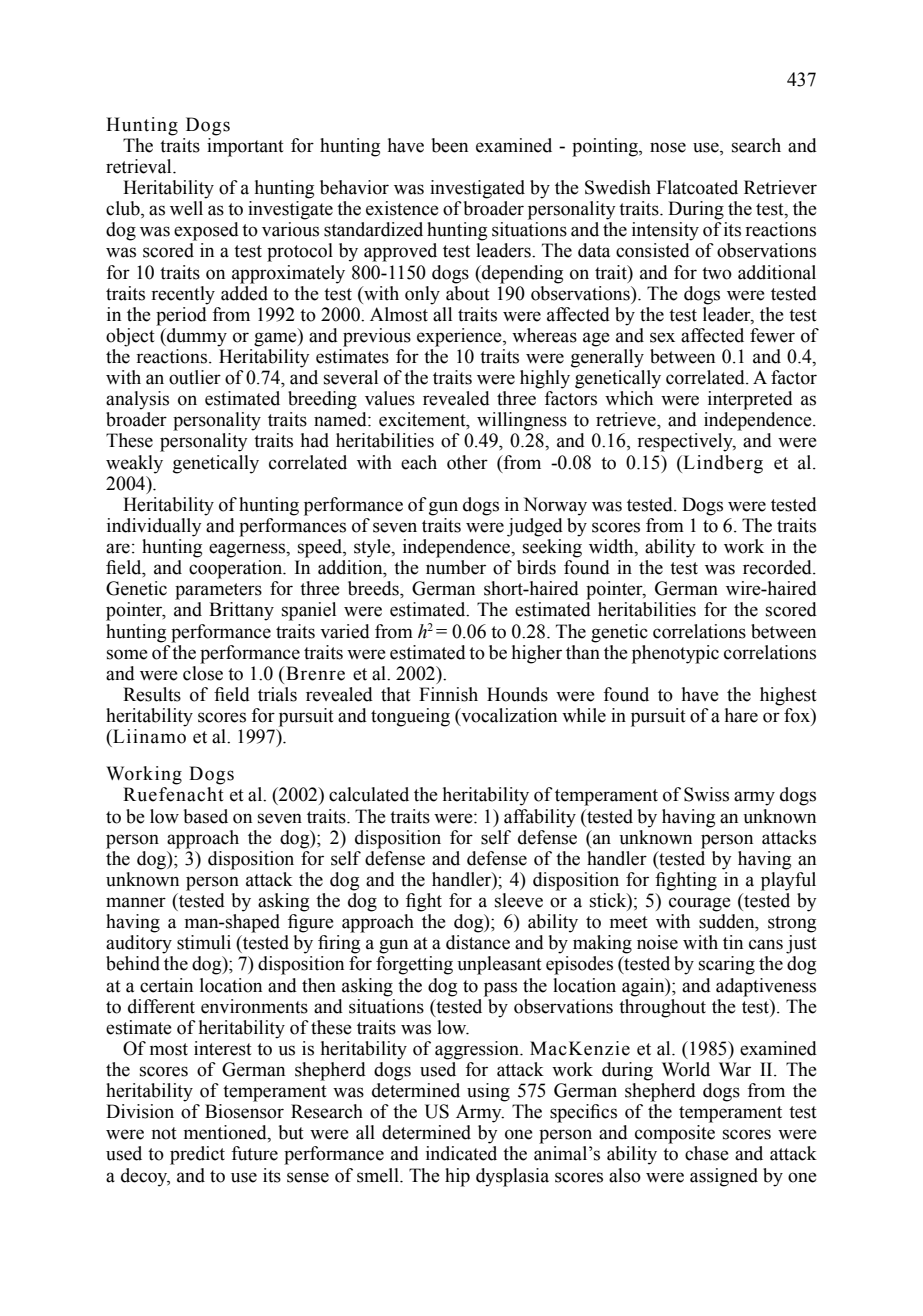  Describe the element at coordinates (197, 1155) in the document. I see `predict` at that location.
